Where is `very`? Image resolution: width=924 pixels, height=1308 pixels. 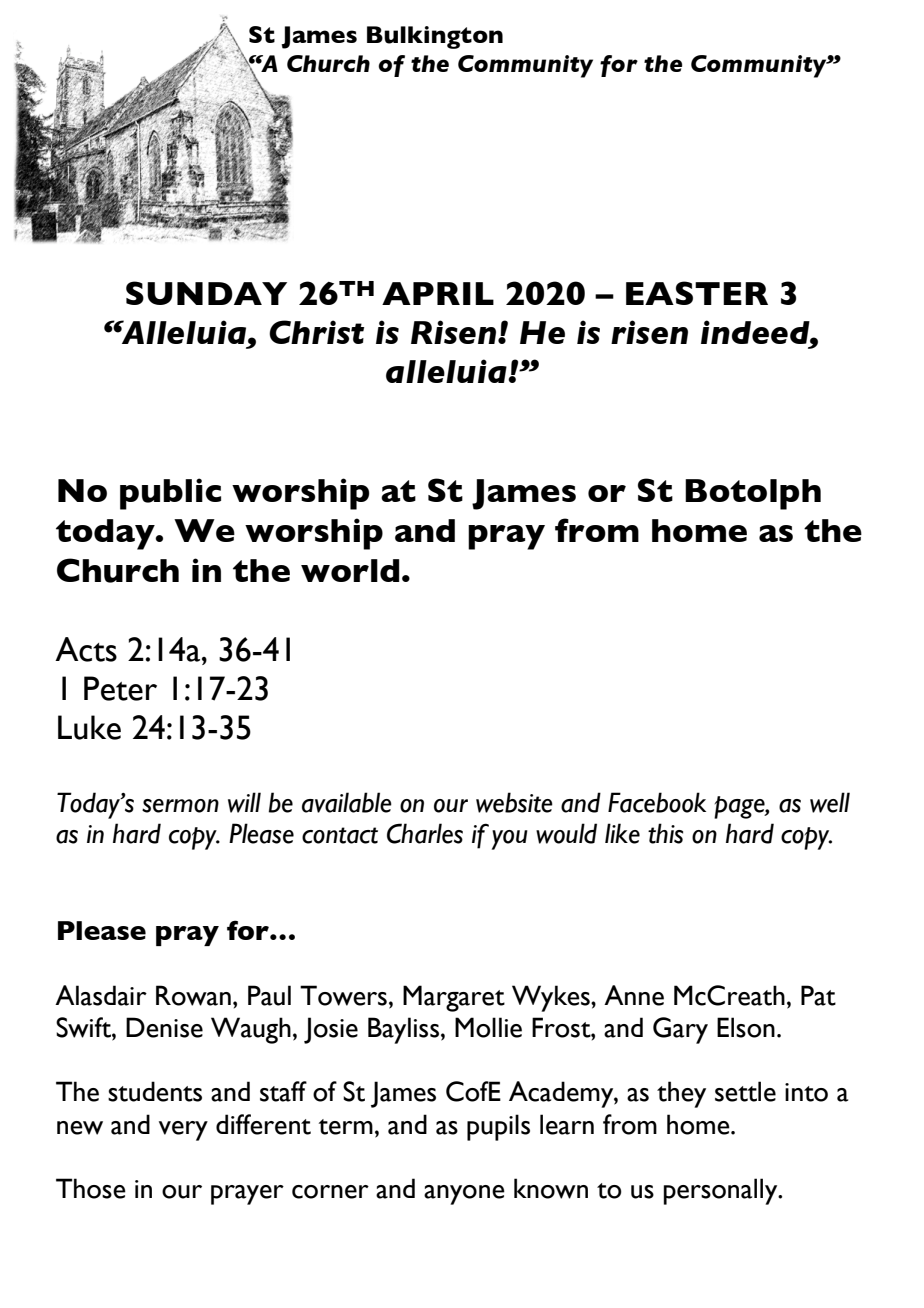
very is located at coordinates (183, 1131).
